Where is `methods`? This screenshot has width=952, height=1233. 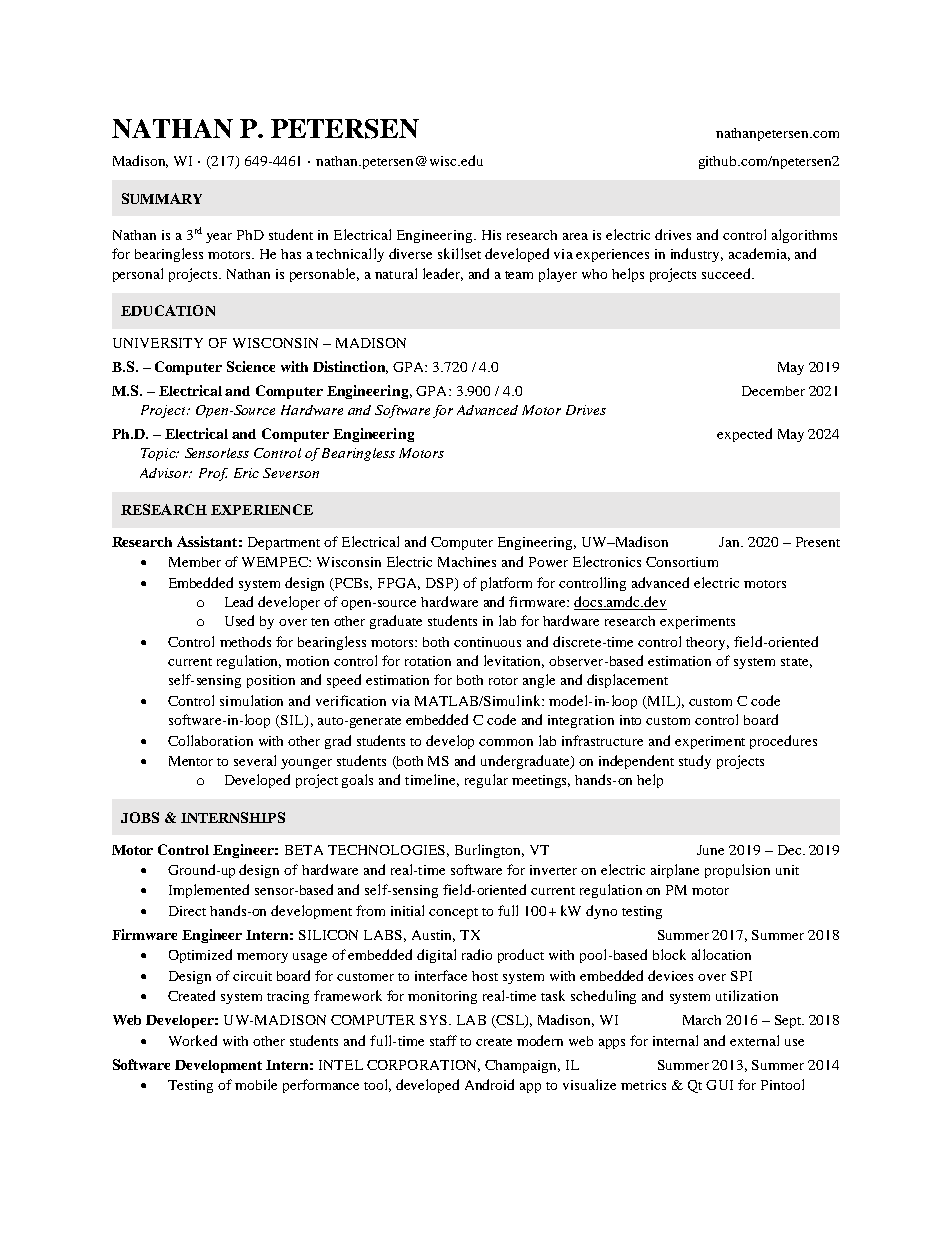
methods is located at coordinates (245, 641).
